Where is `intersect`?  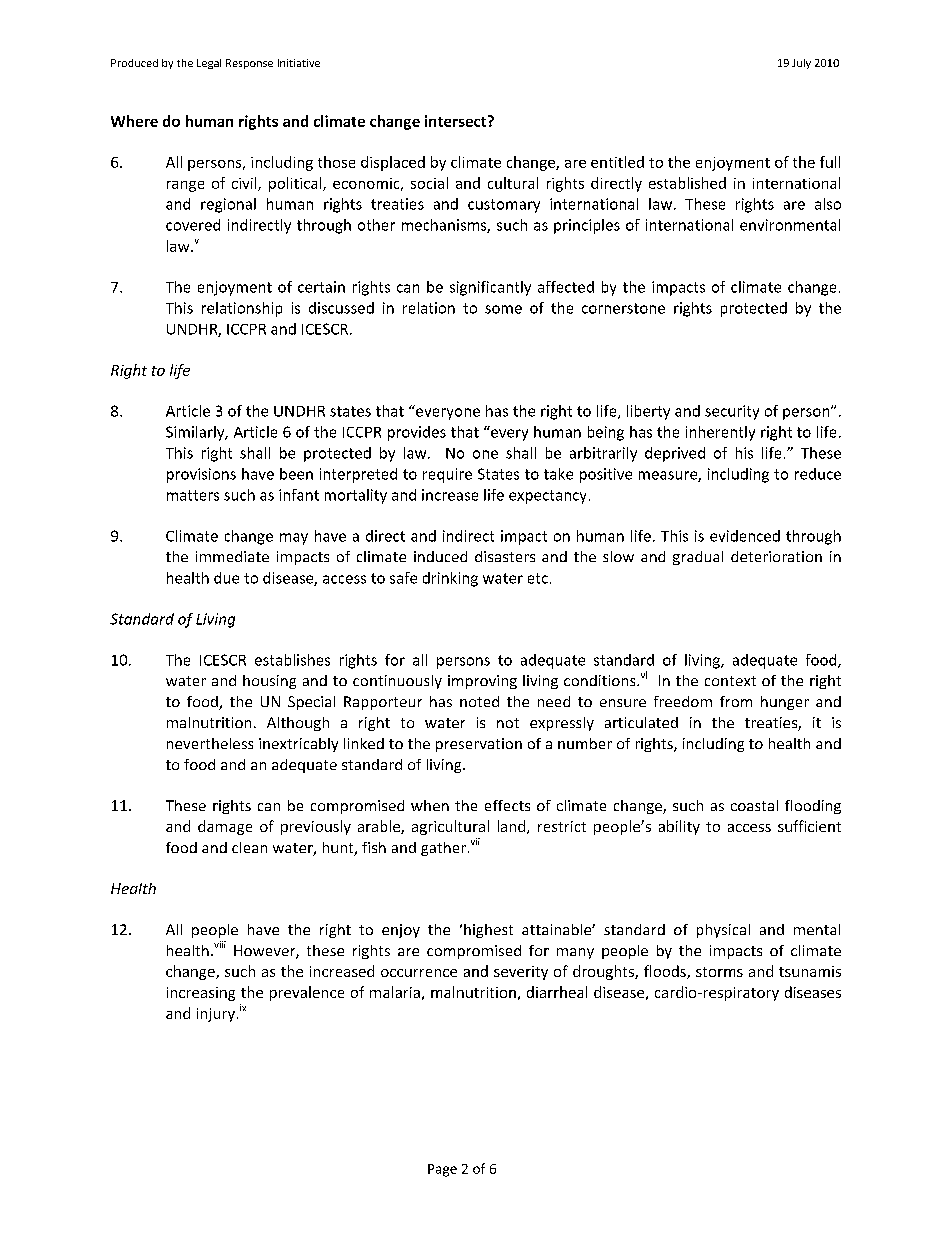
intersect is located at coordinates (457, 121).
